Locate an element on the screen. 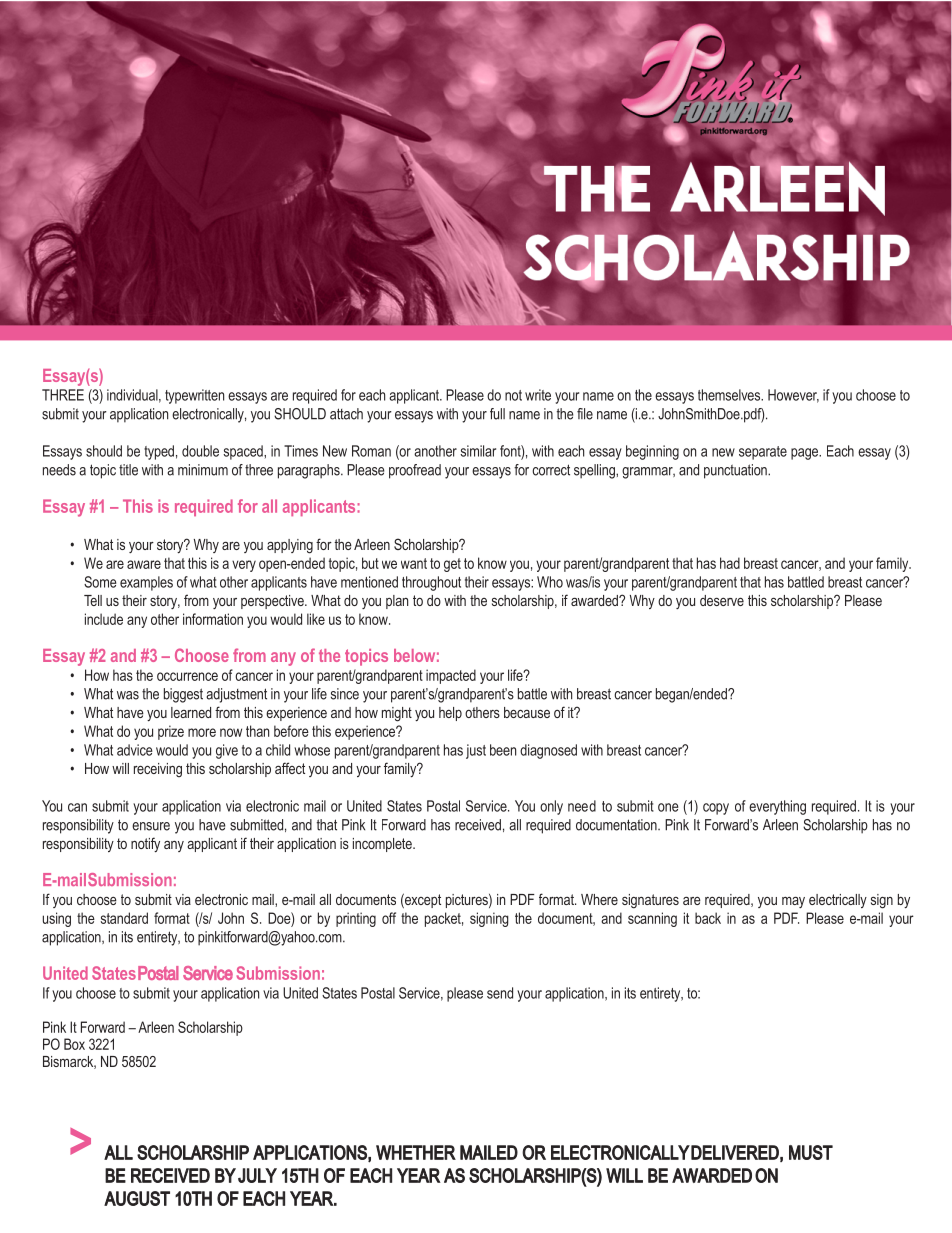  WHETHER is located at coordinates (416, 1152).
